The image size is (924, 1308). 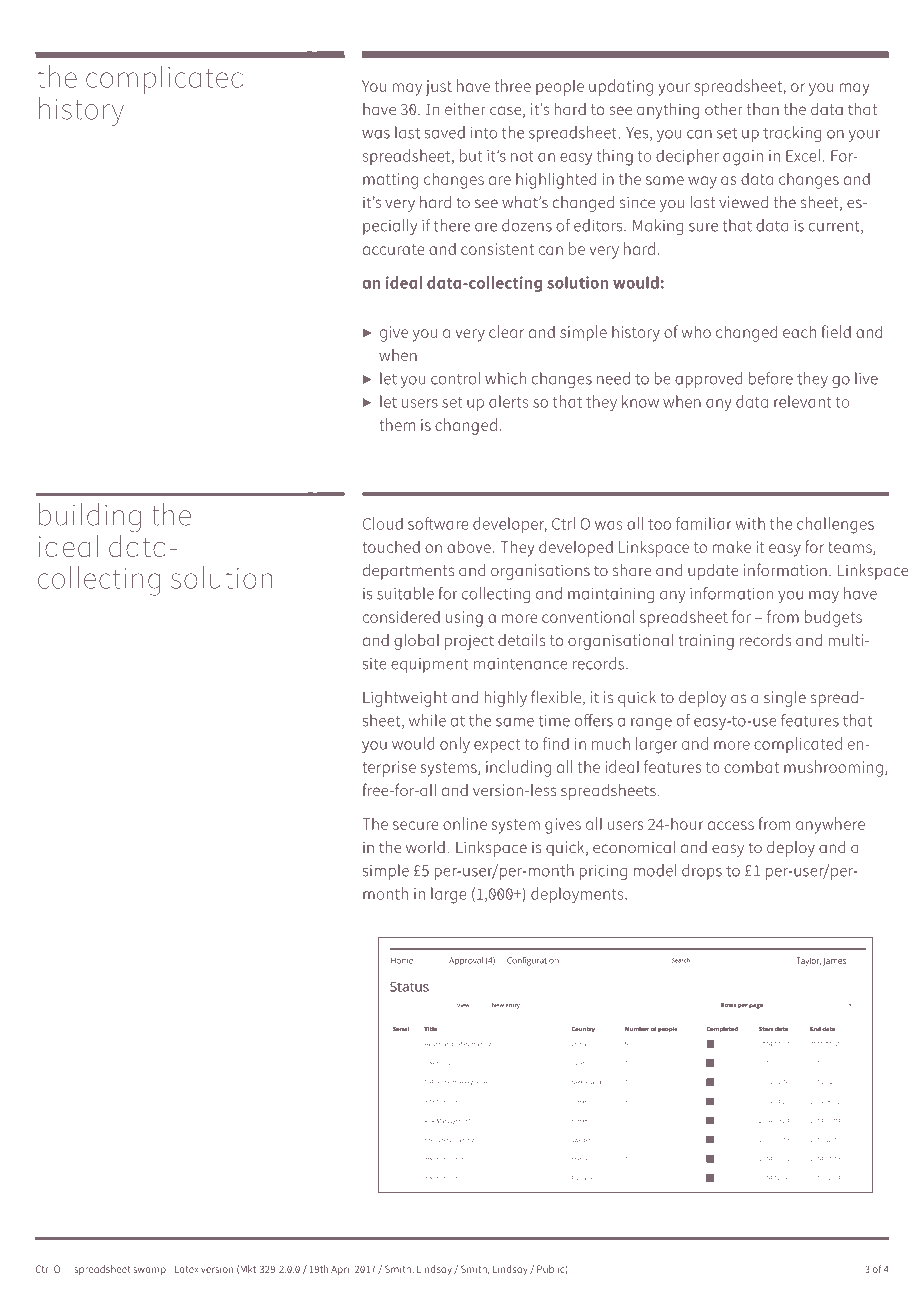 I want to click on Latex, so click(x=186, y=1269).
